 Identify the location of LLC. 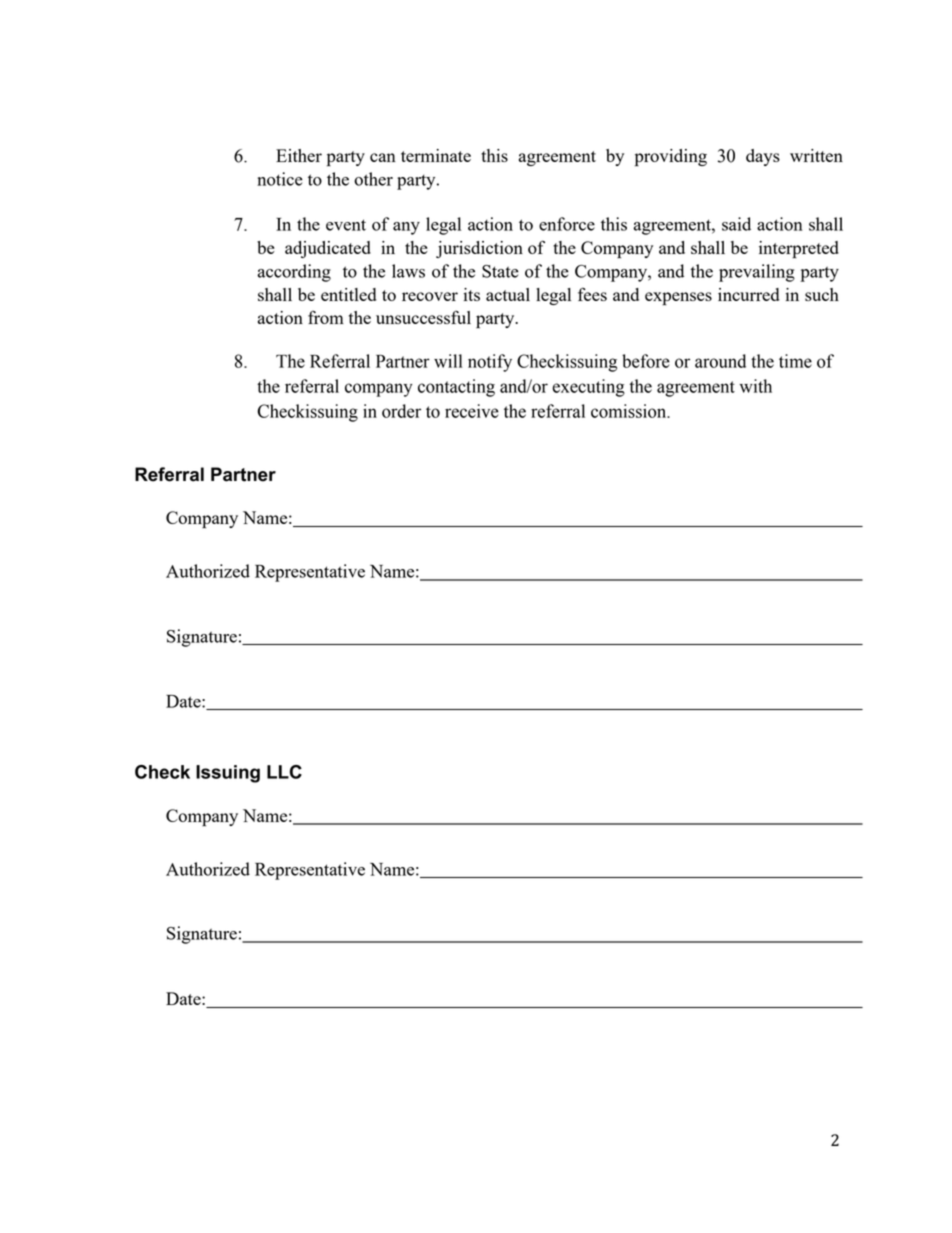
(284, 772).
